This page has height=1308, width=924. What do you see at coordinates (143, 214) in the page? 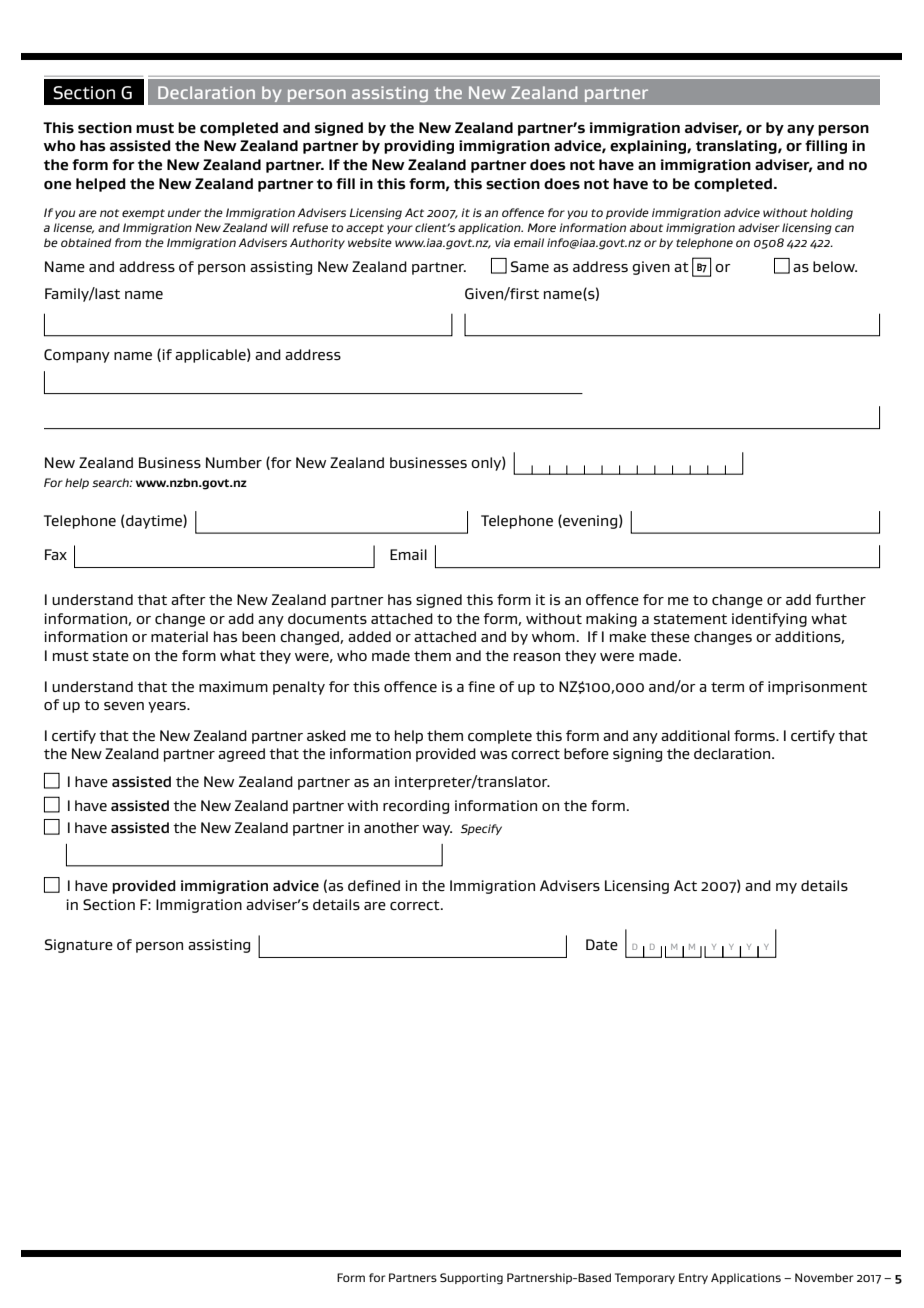
I see `exempt` at bounding box center [143, 214].
